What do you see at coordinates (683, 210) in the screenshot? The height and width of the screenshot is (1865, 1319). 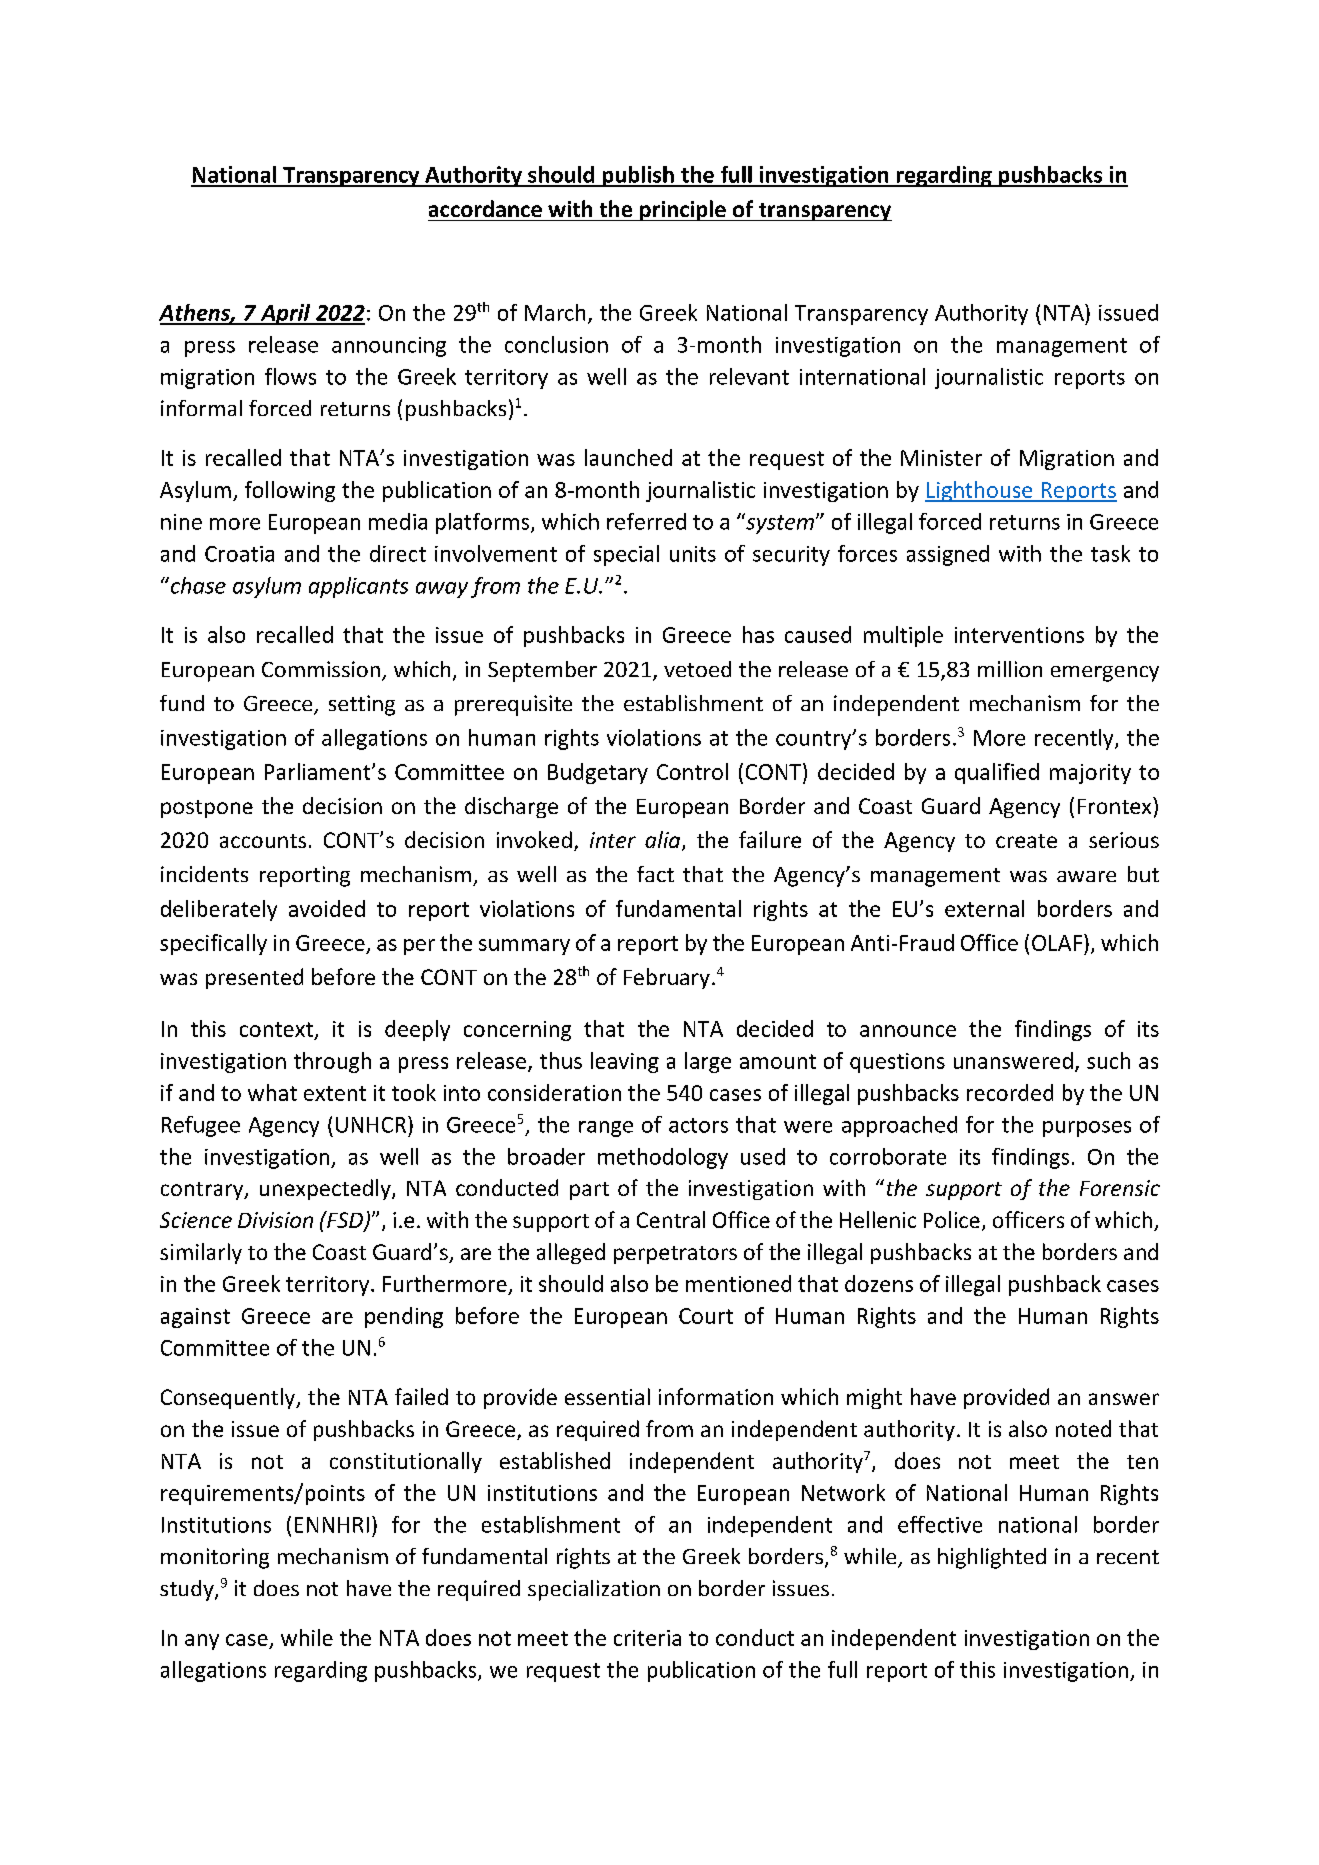 I see `principle` at bounding box center [683, 210].
